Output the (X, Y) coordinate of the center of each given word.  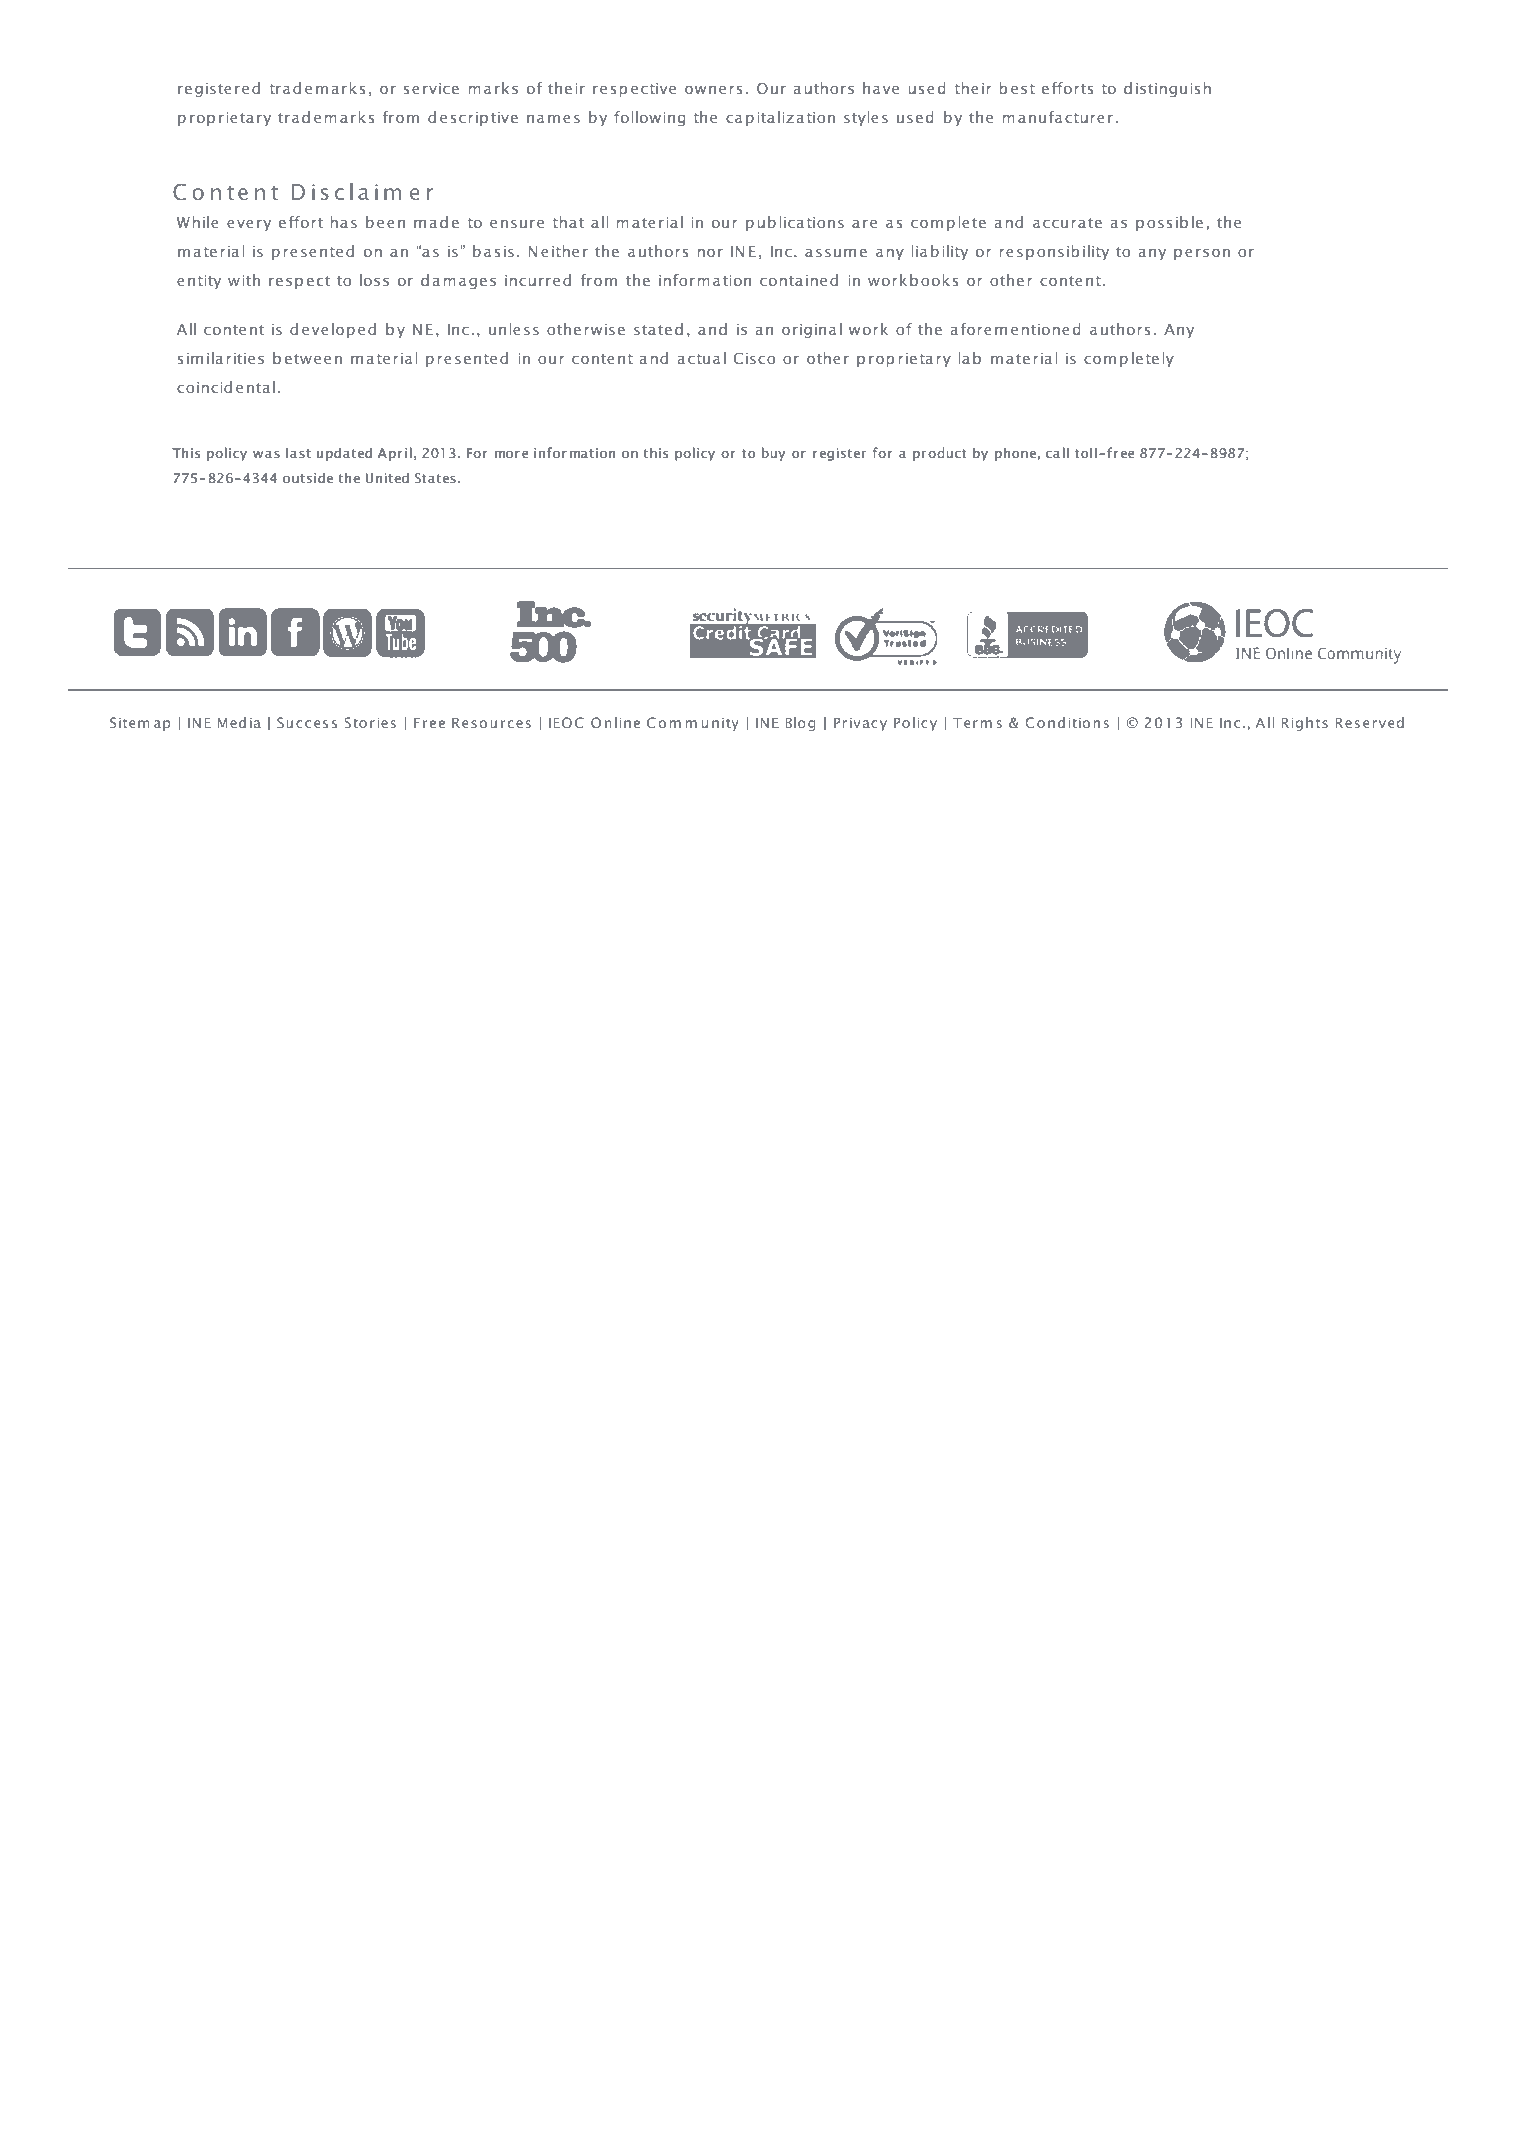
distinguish (1167, 89)
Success (307, 722)
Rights (1304, 724)
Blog (800, 724)
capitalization (780, 118)
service (431, 88)
